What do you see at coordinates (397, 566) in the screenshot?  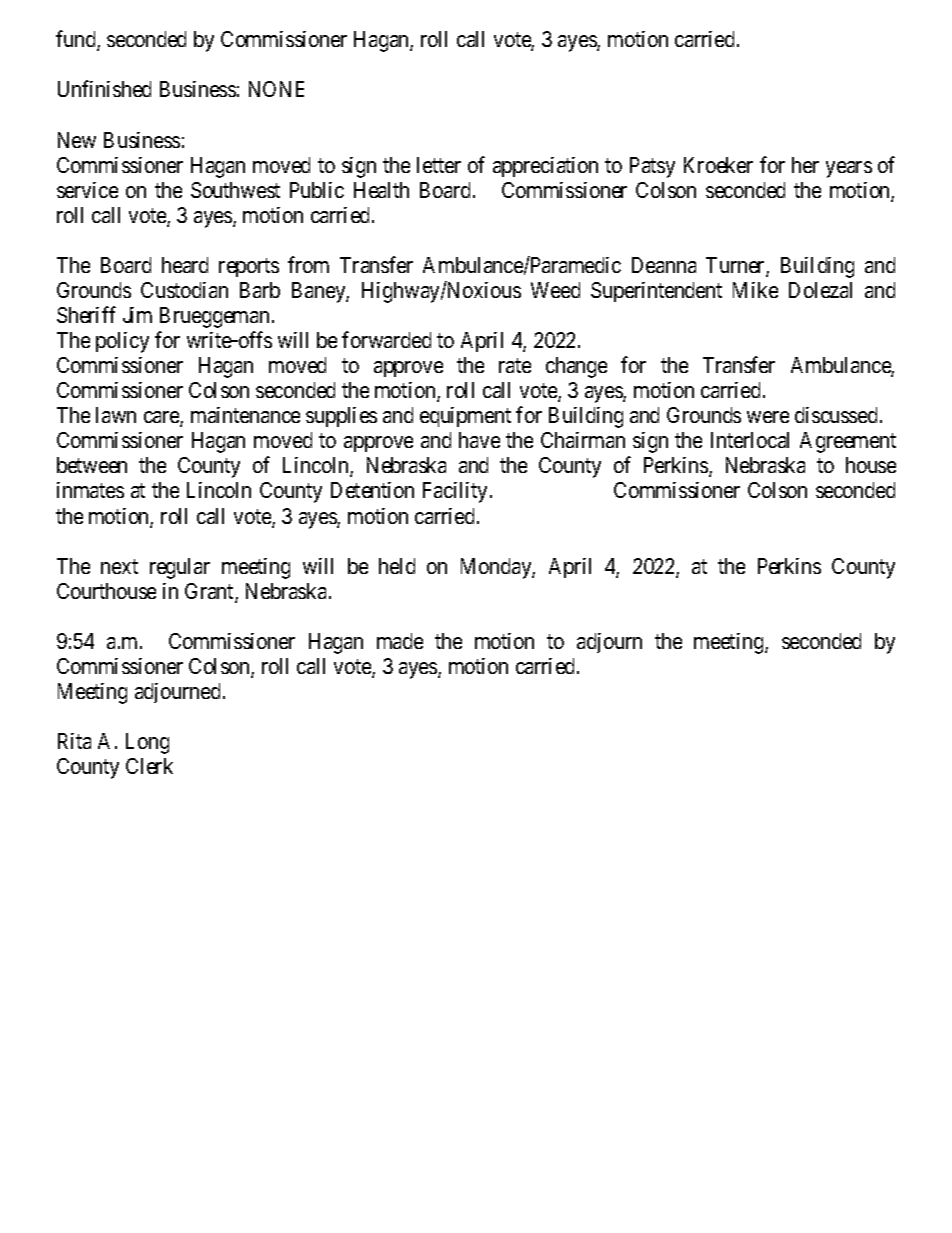 I see `held` at bounding box center [397, 566].
